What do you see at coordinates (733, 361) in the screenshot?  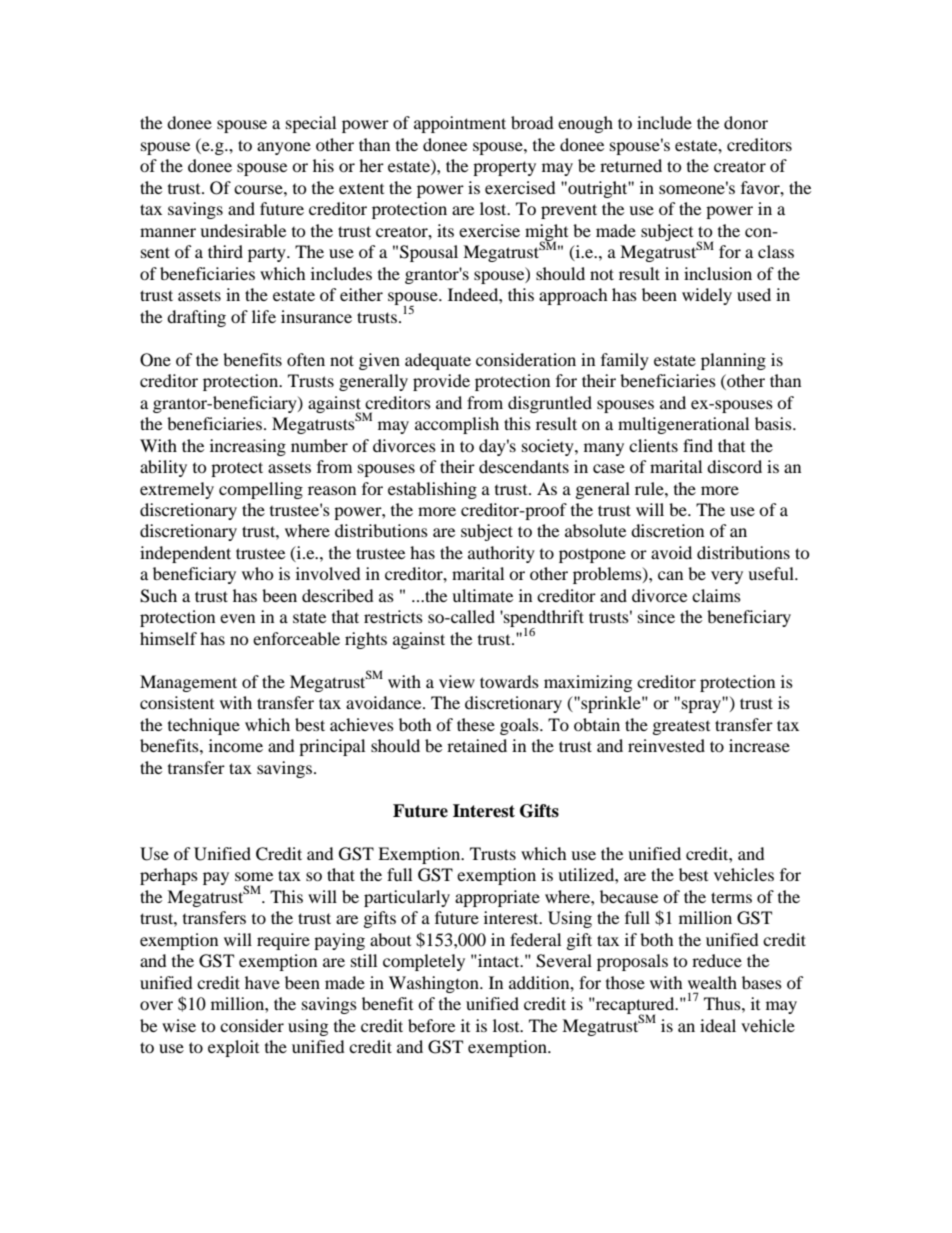 I see `planning` at bounding box center [733, 361].
